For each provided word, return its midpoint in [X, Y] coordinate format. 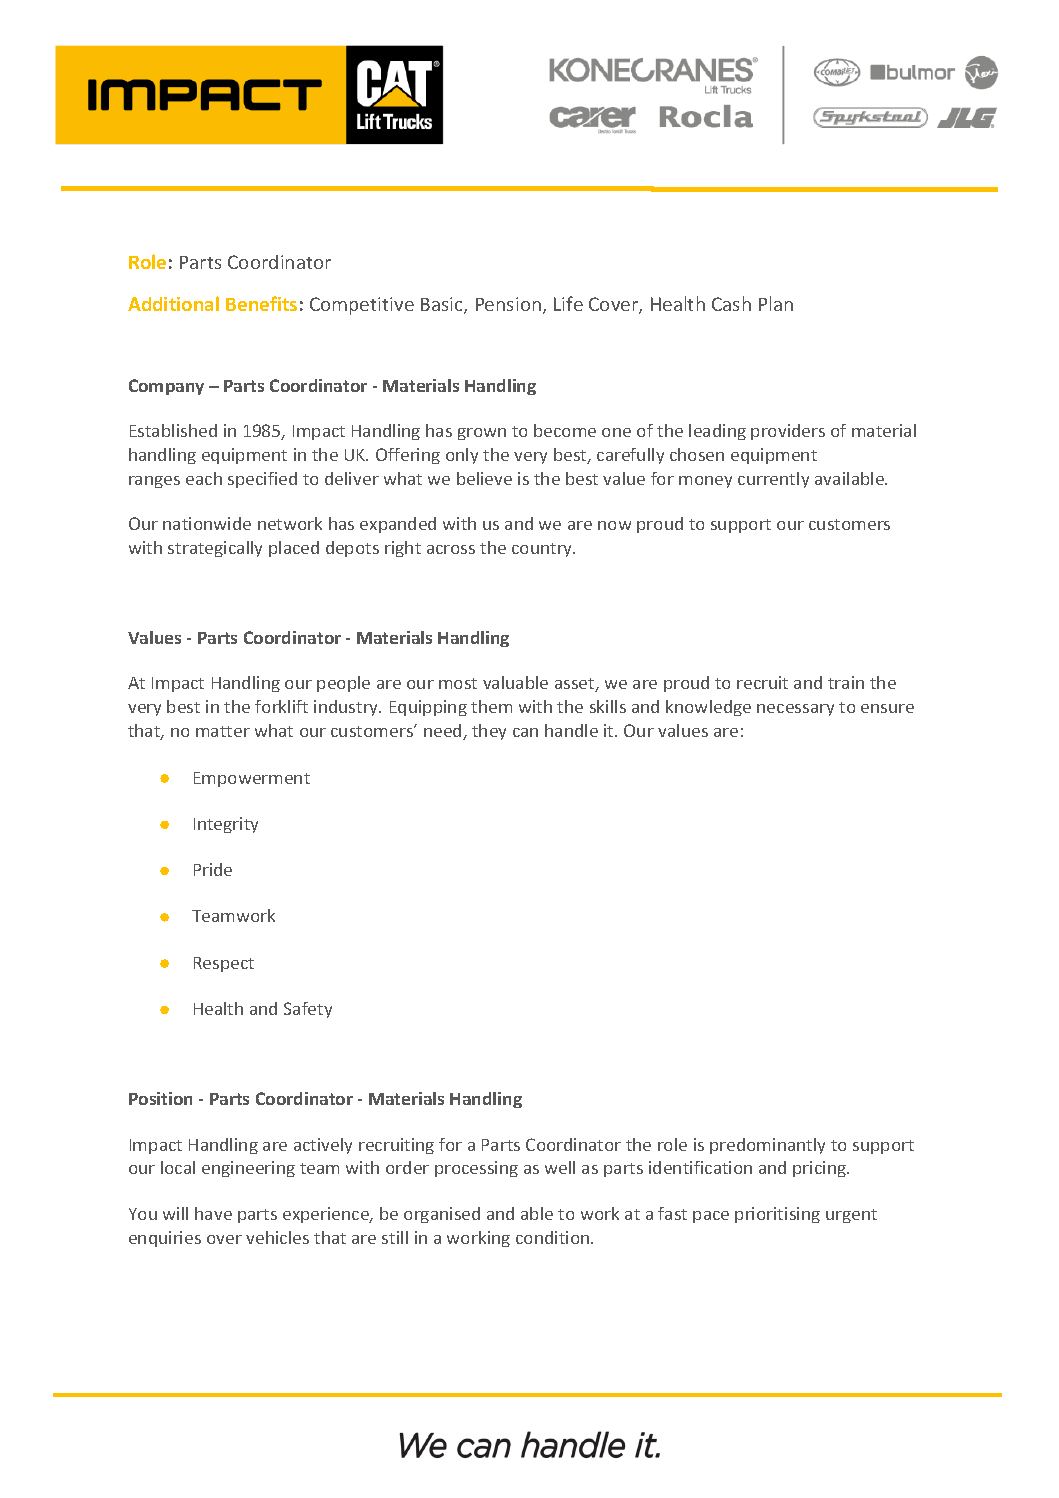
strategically [215, 549]
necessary [795, 710]
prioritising [777, 1215]
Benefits [261, 303]
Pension [508, 304]
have [213, 1213]
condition [554, 1237]
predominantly [767, 1146]
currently [773, 480]
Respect [224, 964]
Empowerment [252, 779]
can [525, 732]
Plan [776, 303]
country [543, 550]
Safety [308, 1010]
